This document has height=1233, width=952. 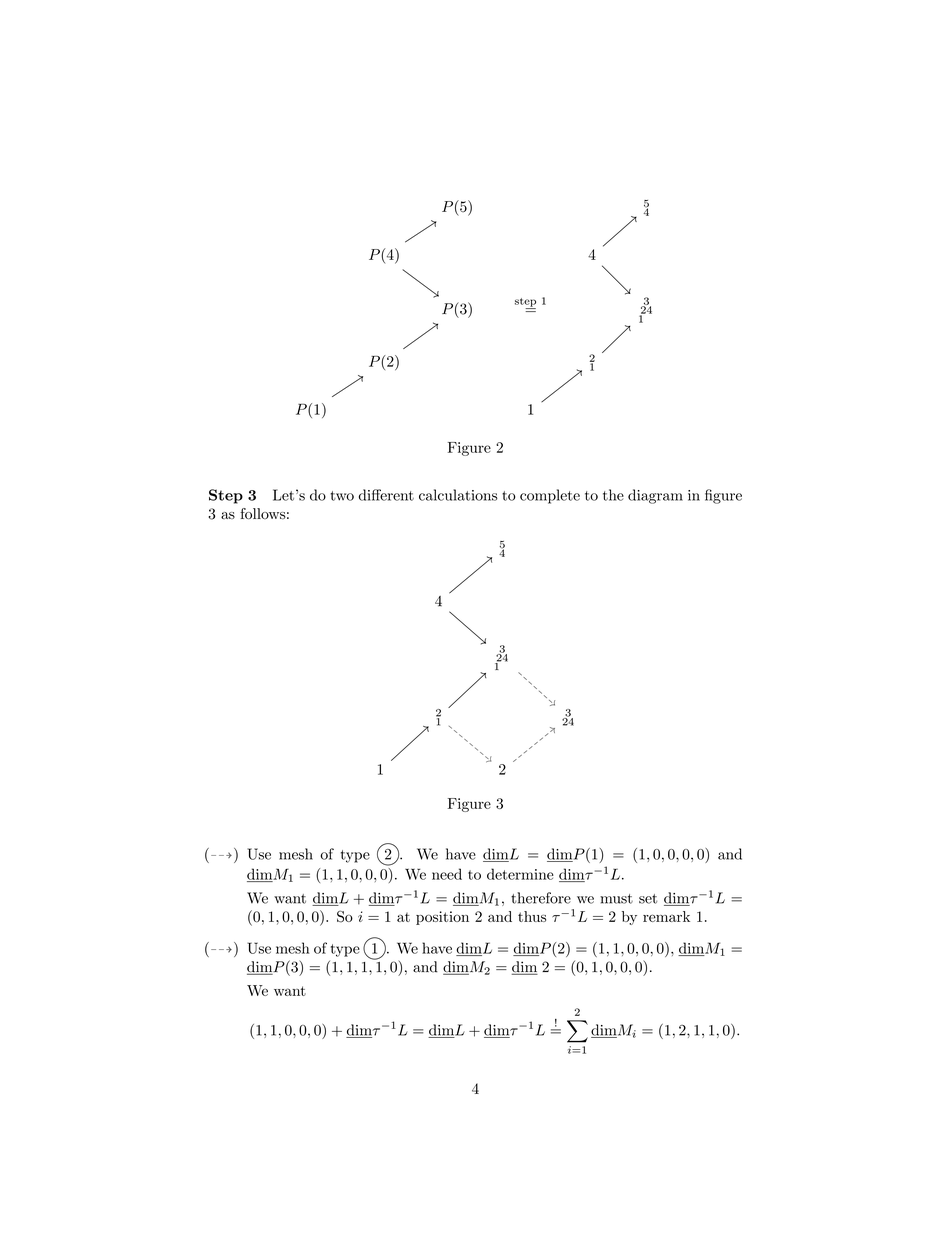 I want to click on complete, so click(x=550, y=496).
